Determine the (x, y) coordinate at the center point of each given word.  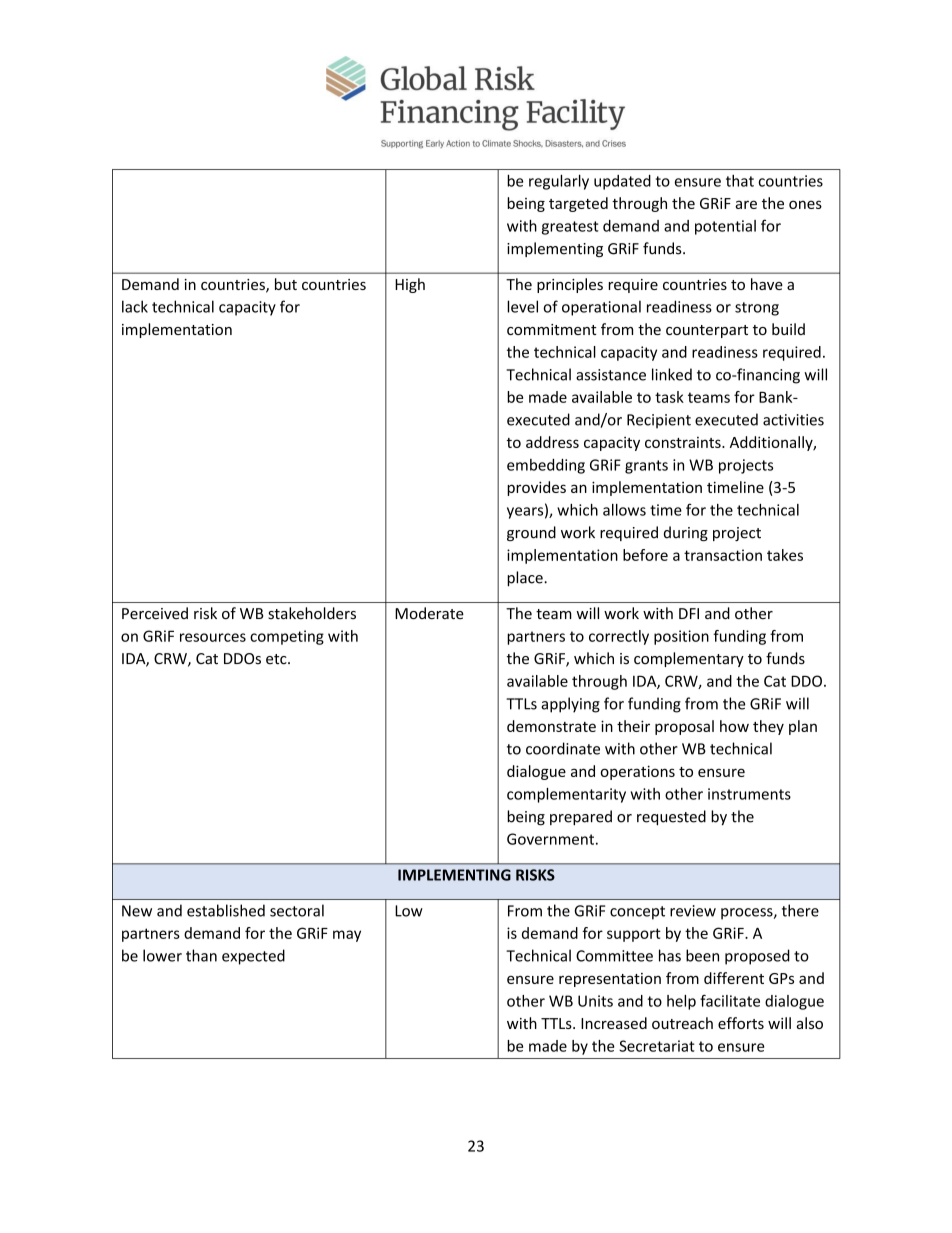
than (201, 955)
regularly (559, 182)
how (734, 726)
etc (277, 659)
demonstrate (551, 726)
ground (531, 533)
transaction (723, 555)
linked (672, 374)
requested (671, 818)
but (286, 284)
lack (135, 306)
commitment (552, 329)
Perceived (155, 613)
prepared (581, 818)
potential (725, 227)
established (226, 910)
